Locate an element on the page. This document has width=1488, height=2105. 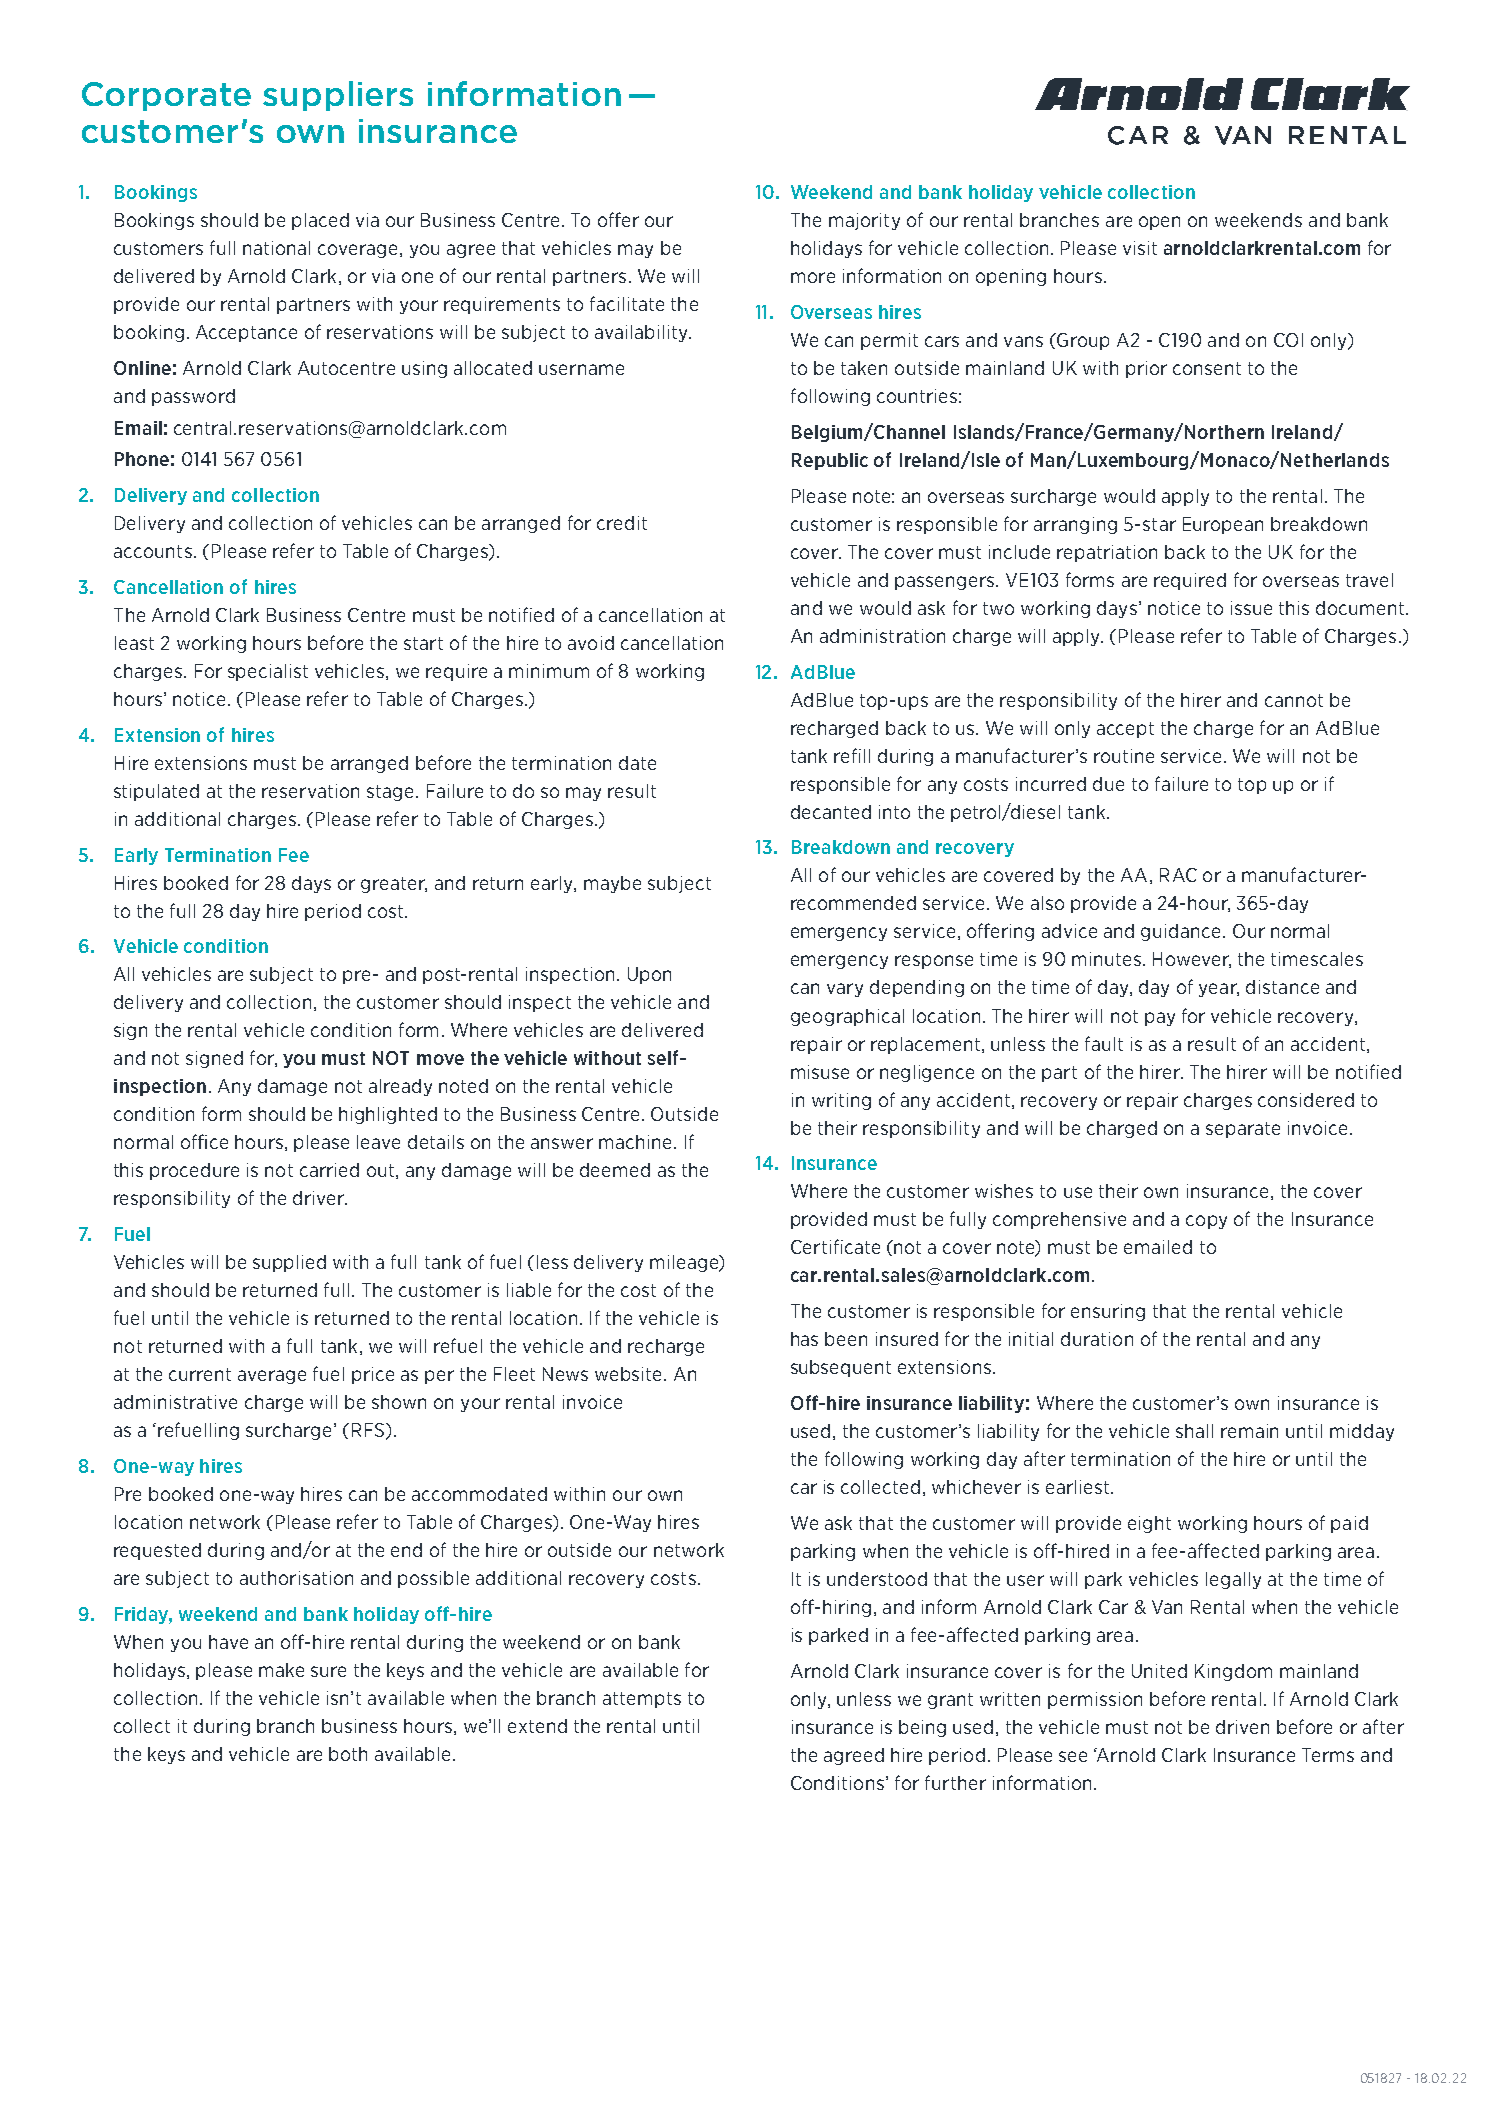
suppliers is located at coordinates (338, 96).
